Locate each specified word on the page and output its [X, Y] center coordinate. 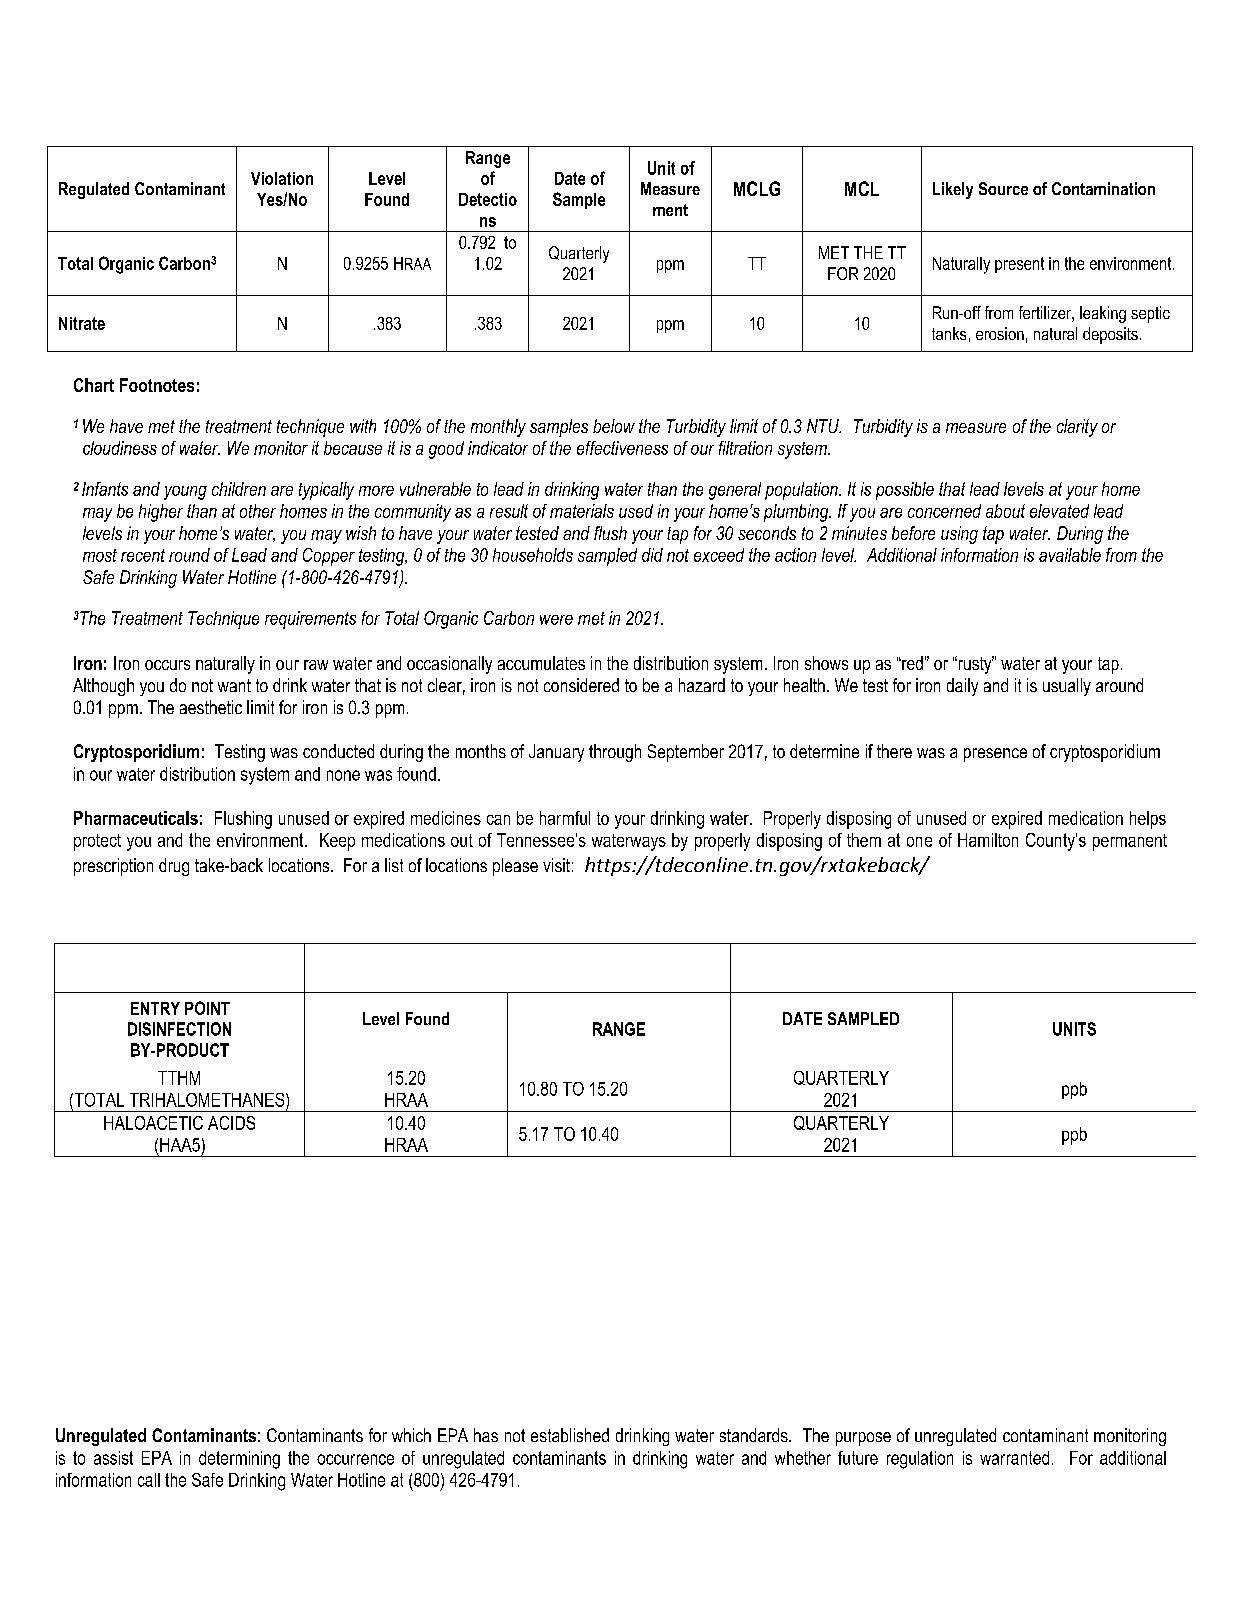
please [515, 867]
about [1005, 511]
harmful [565, 818]
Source [1003, 188]
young [185, 493]
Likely [953, 190]
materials [582, 511]
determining [239, 1460]
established [570, 1435]
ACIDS [231, 1123]
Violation [282, 178]
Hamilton [988, 840]
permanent [1130, 842]
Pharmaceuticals [136, 818]
